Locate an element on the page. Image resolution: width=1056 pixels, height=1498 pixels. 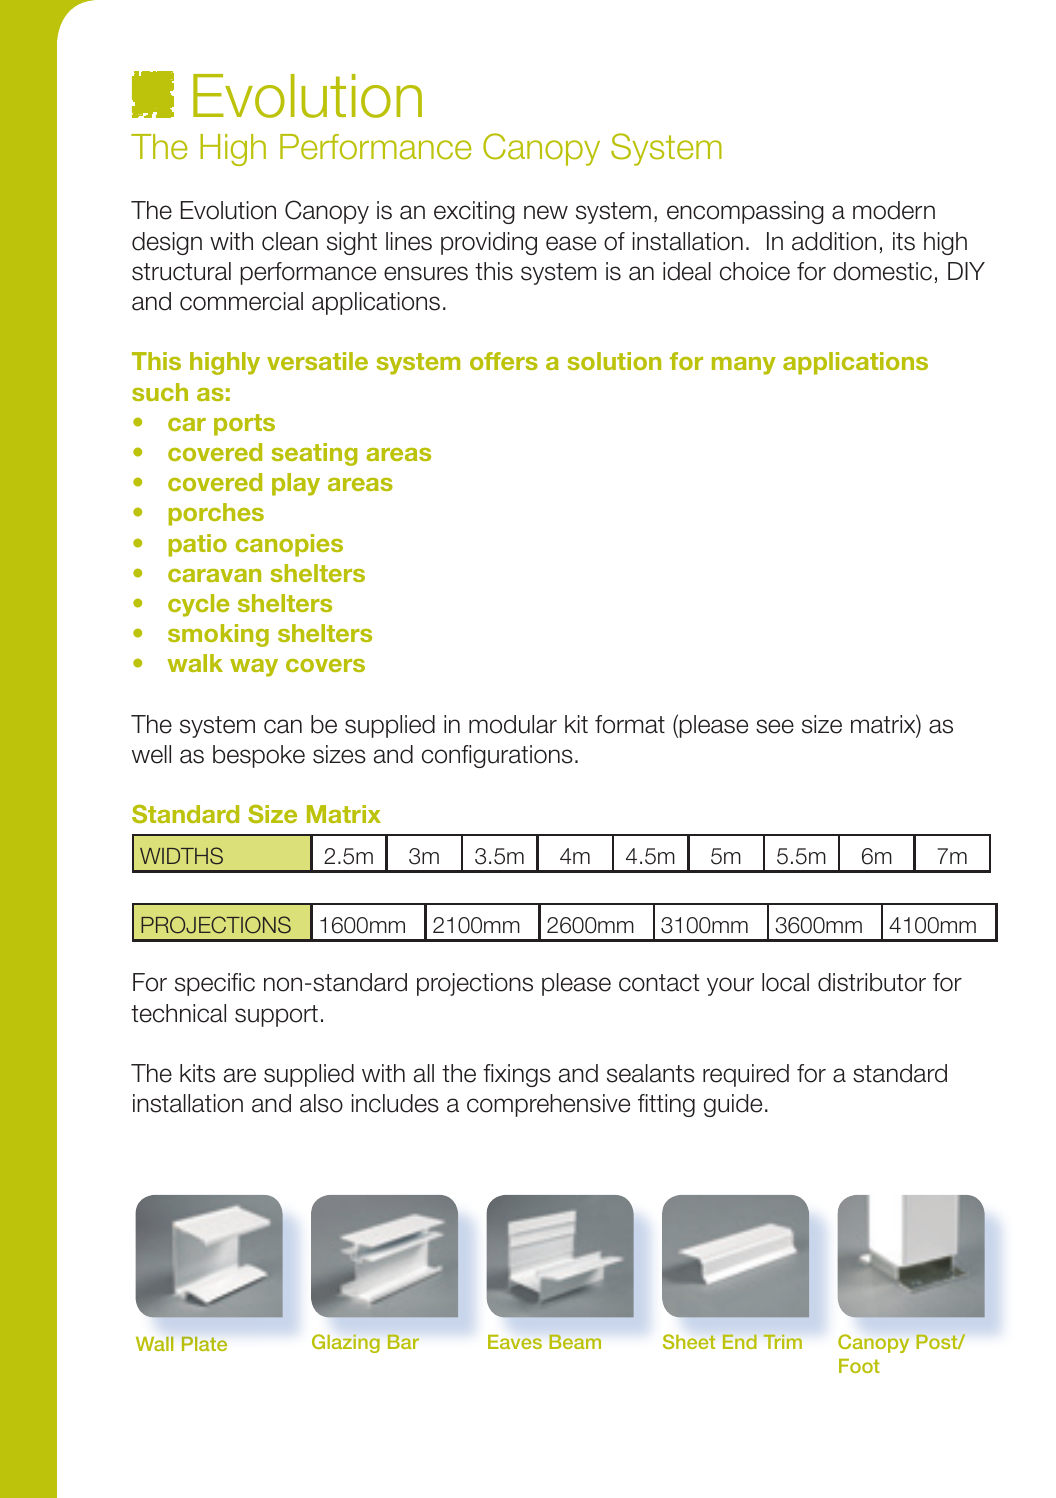
addition is located at coordinates (834, 241).
